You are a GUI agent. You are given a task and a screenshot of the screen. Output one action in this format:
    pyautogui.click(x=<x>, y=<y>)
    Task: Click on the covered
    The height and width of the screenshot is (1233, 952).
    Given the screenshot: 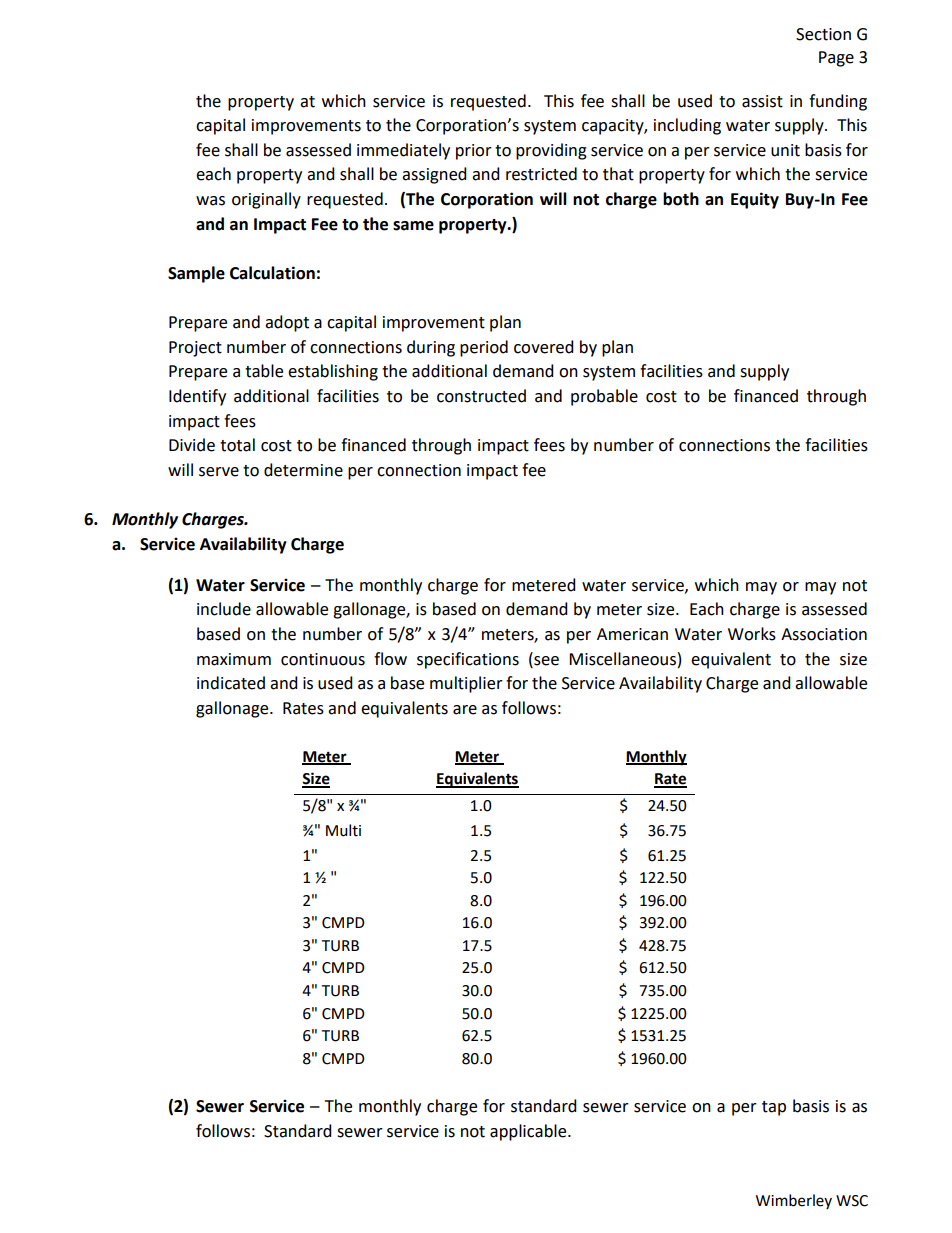 What is the action you would take?
    pyautogui.click(x=544, y=347)
